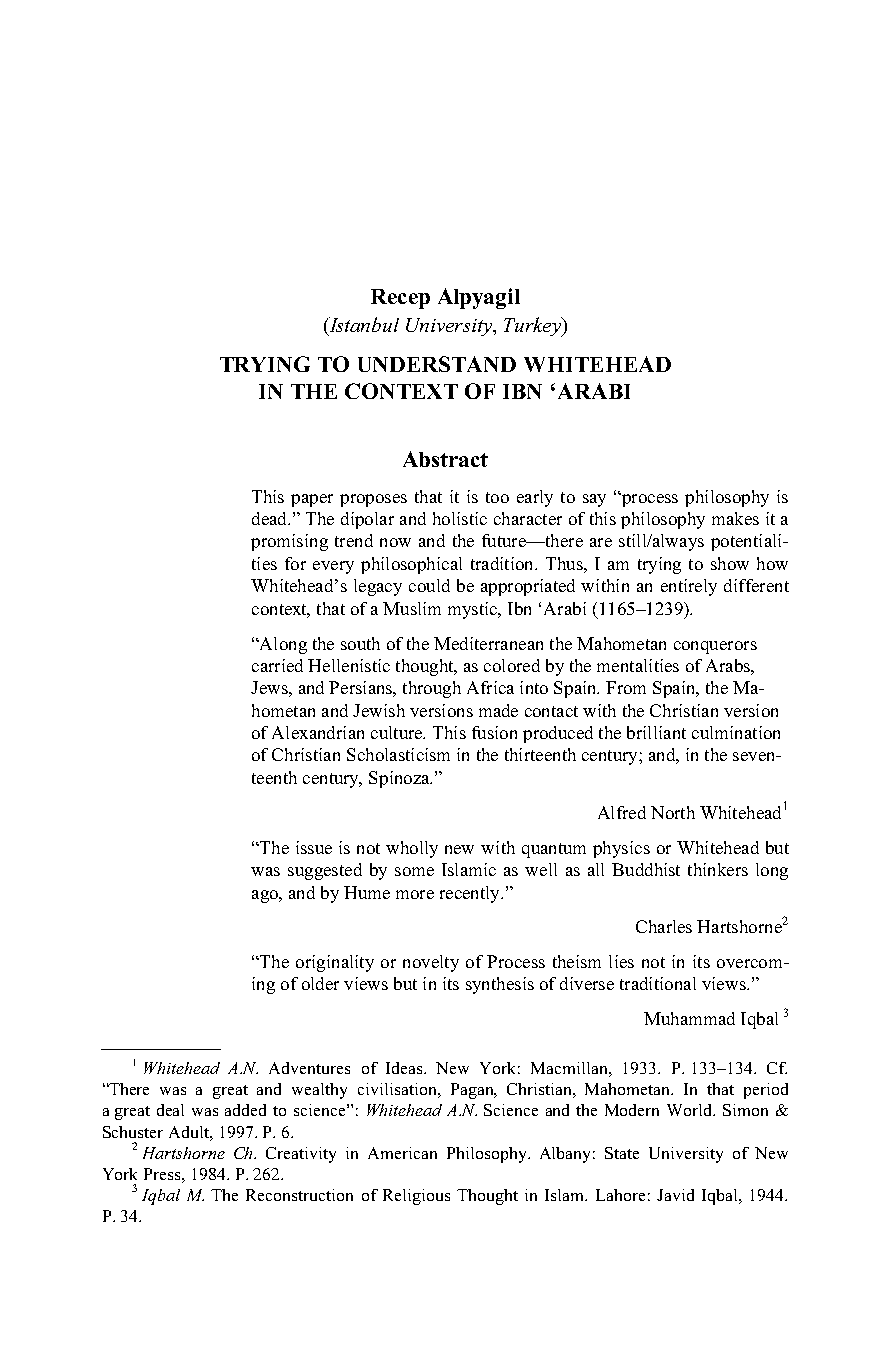 The image size is (896, 1364). What do you see at coordinates (190, 1132) in the page?
I see `Adult` at bounding box center [190, 1132].
